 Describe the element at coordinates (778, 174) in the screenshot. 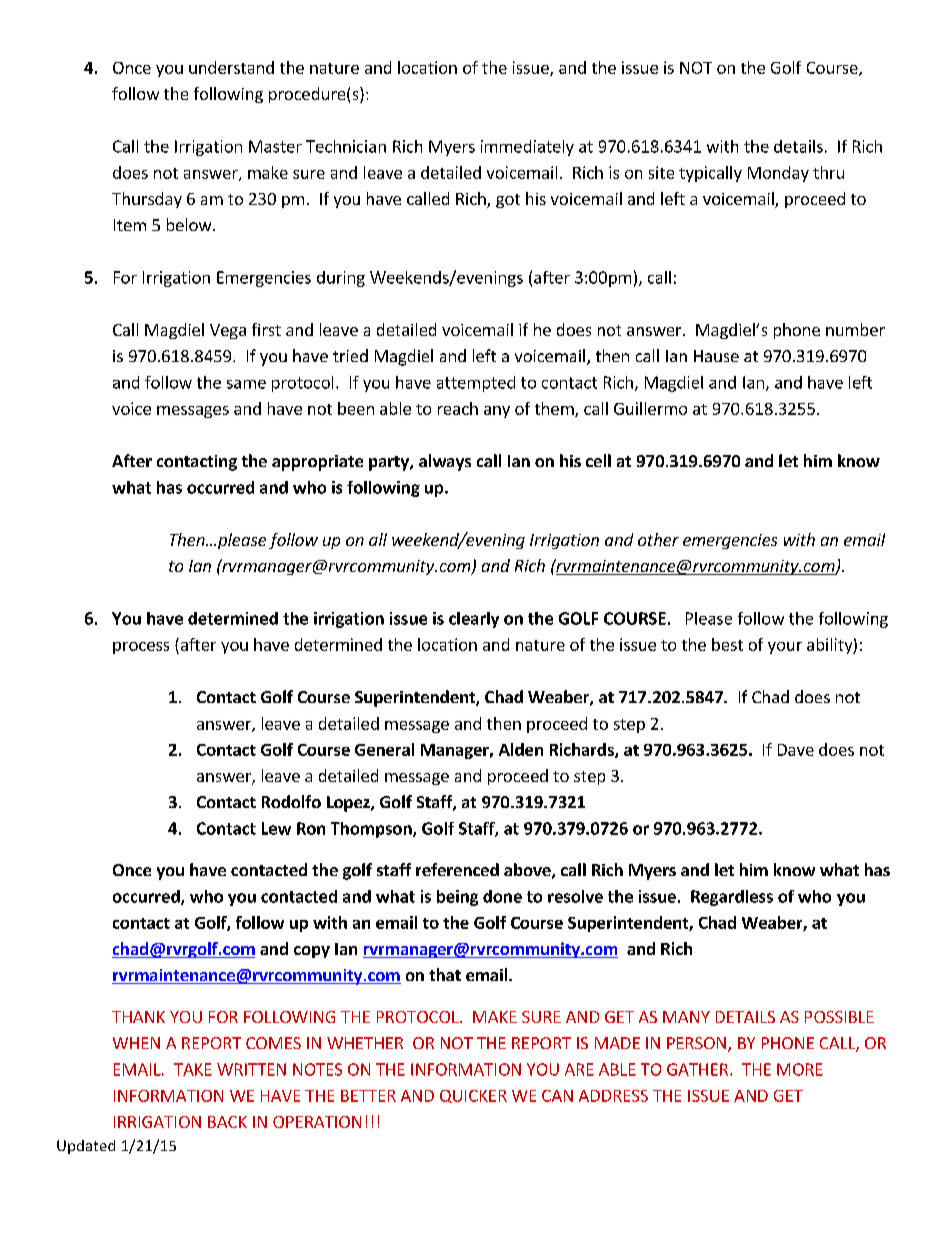

I see `Monday` at that location.
